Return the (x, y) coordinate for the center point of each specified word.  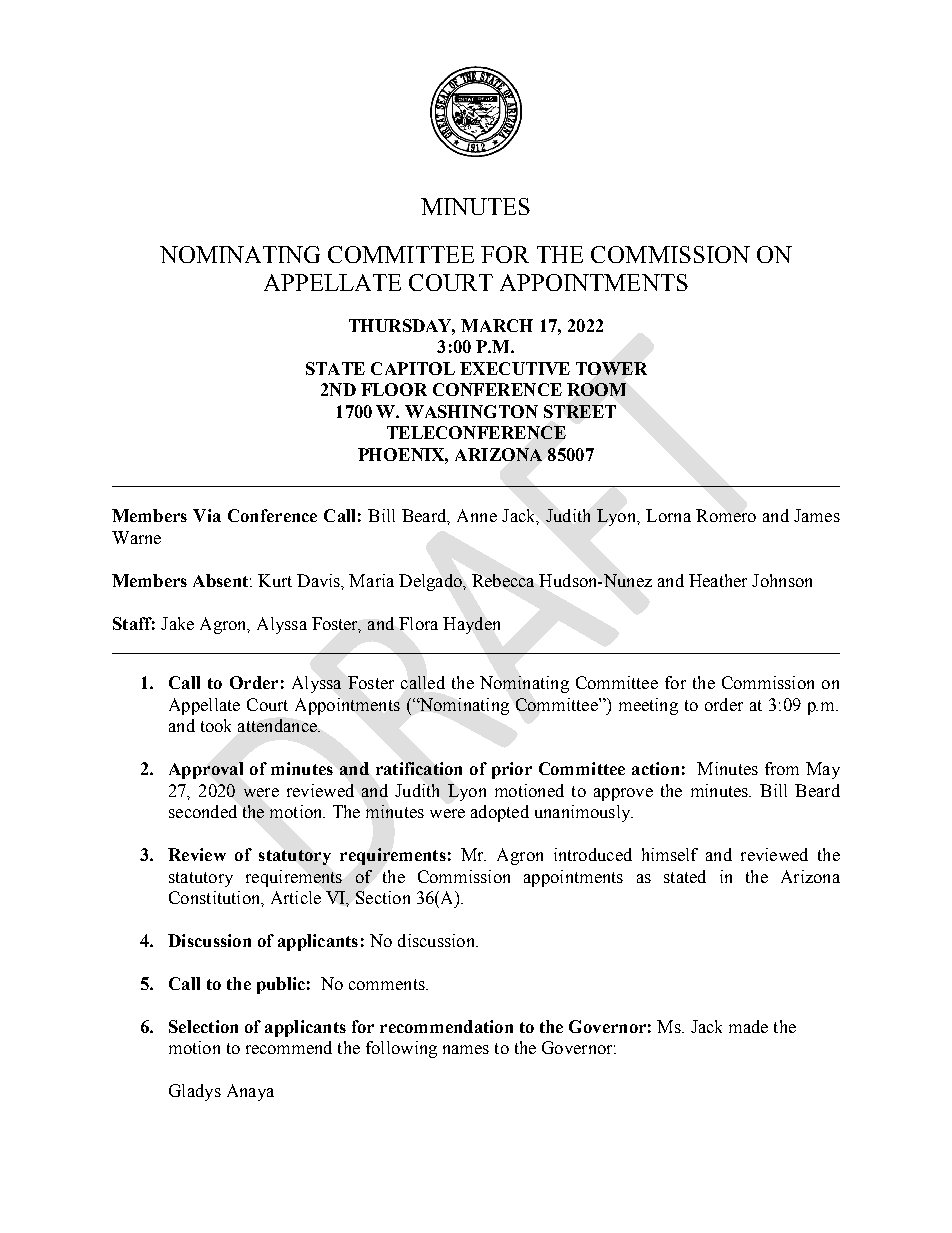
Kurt (275, 580)
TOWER (611, 368)
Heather (718, 580)
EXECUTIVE (515, 368)
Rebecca (503, 580)
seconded (203, 811)
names (466, 1049)
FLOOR (394, 389)
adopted (500, 813)
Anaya (250, 1092)
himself (670, 854)
